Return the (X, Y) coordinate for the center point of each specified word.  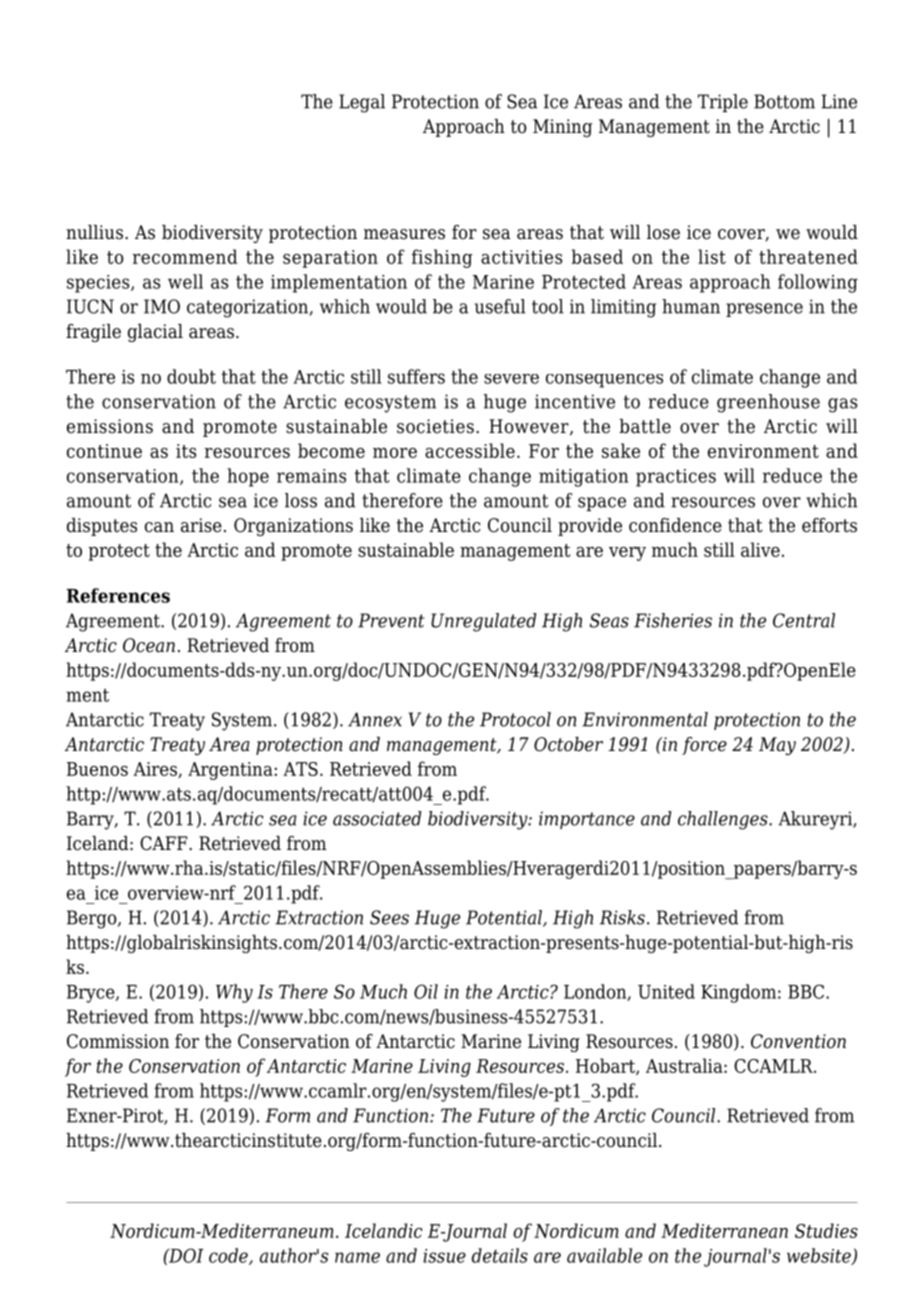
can (159, 527)
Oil (426, 991)
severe (511, 379)
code (229, 1256)
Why (234, 993)
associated (377, 818)
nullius (94, 232)
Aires (156, 770)
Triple (723, 103)
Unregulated (484, 622)
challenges (724, 820)
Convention (798, 1041)
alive (760, 549)
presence (764, 310)
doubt (191, 376)
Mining (562, 128)
